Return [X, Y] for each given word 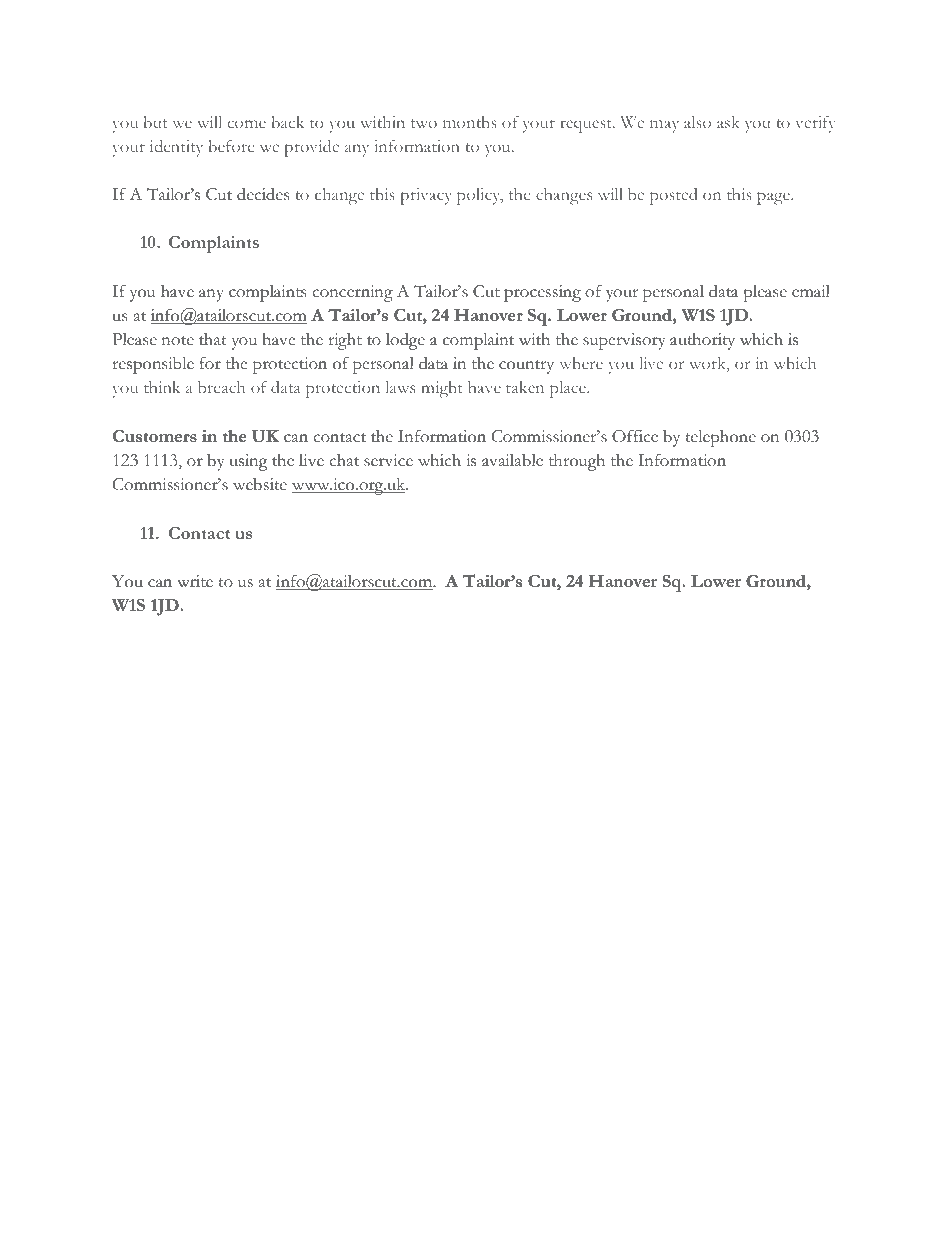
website [260, 484]
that [213, 339]
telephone [720, 438]
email [811, 291]
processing [542, 293]
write [195, 581]
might [442, 389]
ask [728, 122]
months [470, 122]
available [512, 460]
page [774, 198]
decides [263, 194]
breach [221, 387]
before [231, 146]
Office [635, 436]
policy [480, 196]
